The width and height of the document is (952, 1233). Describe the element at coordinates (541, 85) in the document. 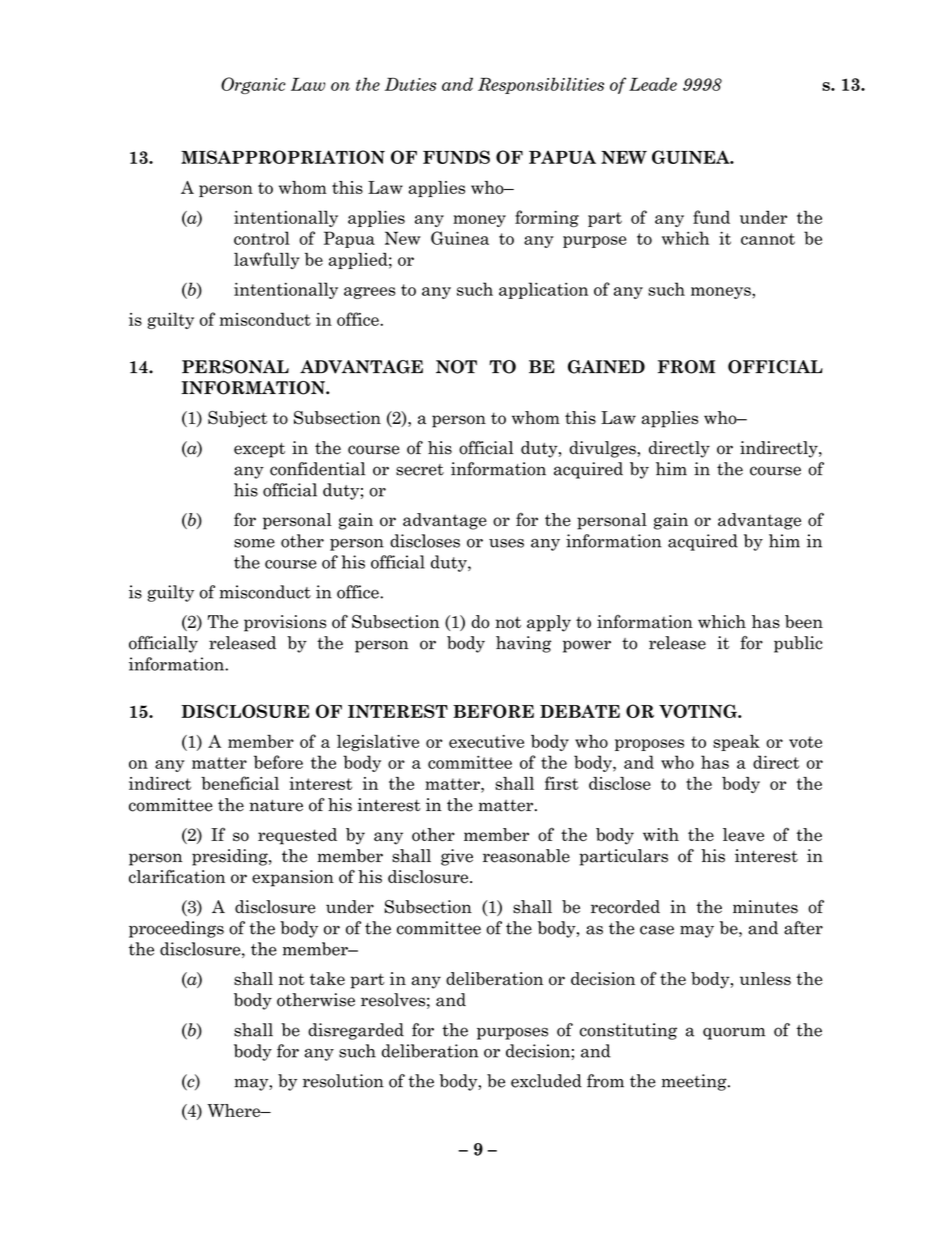

I see `Responsibilities` at that location.
